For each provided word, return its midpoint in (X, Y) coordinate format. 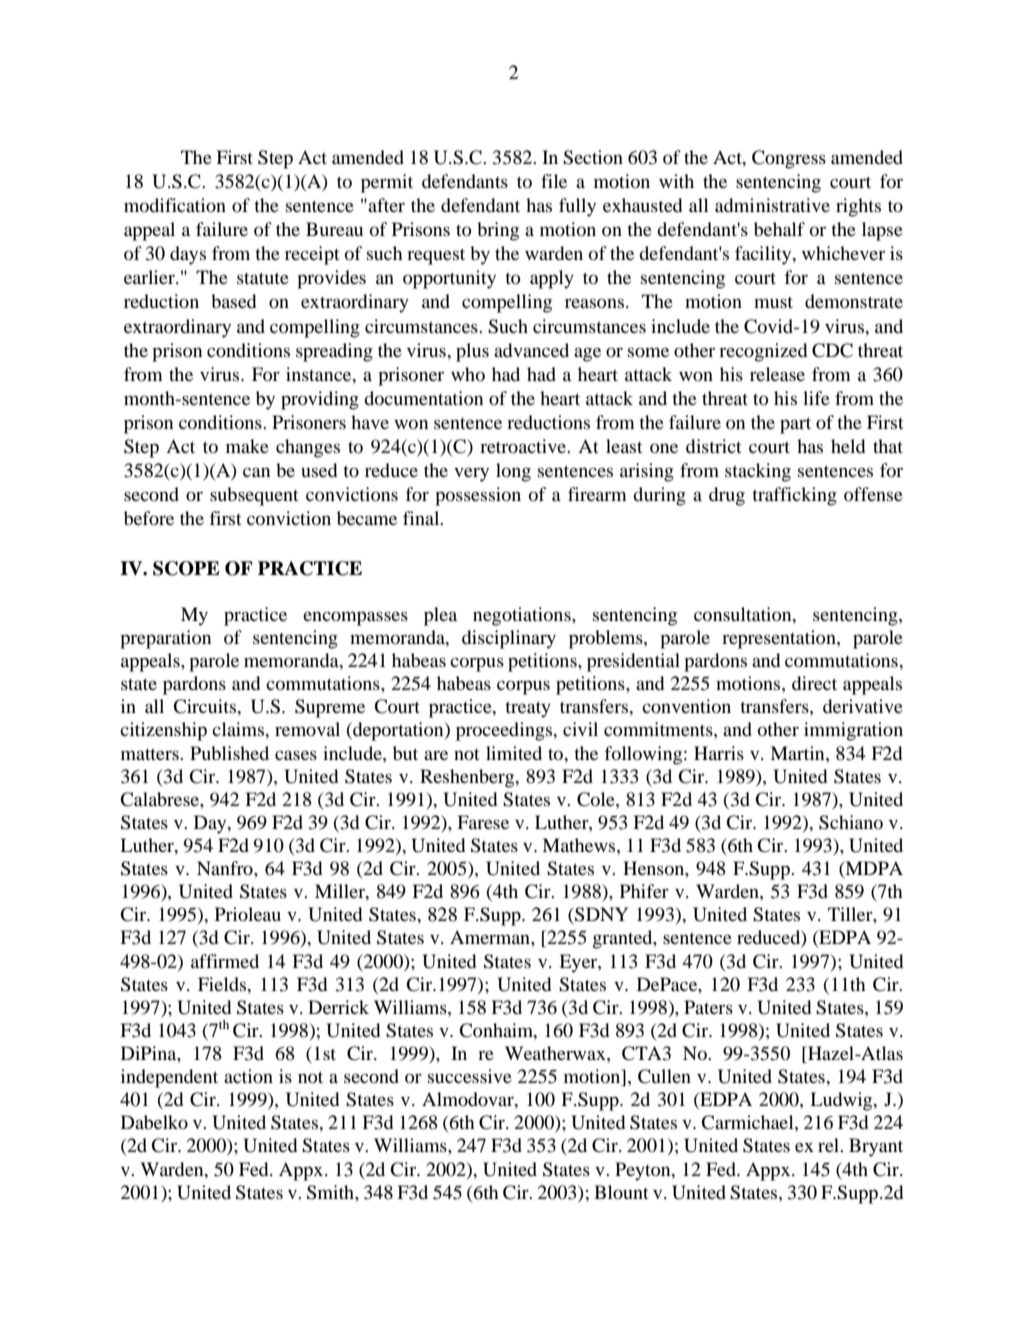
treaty (528, 709)
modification (175, 205)
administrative (772, 205)
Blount (621, 1192)
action (248, 1076)
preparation (165, 639)
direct (814, 683)
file (554, 181)
